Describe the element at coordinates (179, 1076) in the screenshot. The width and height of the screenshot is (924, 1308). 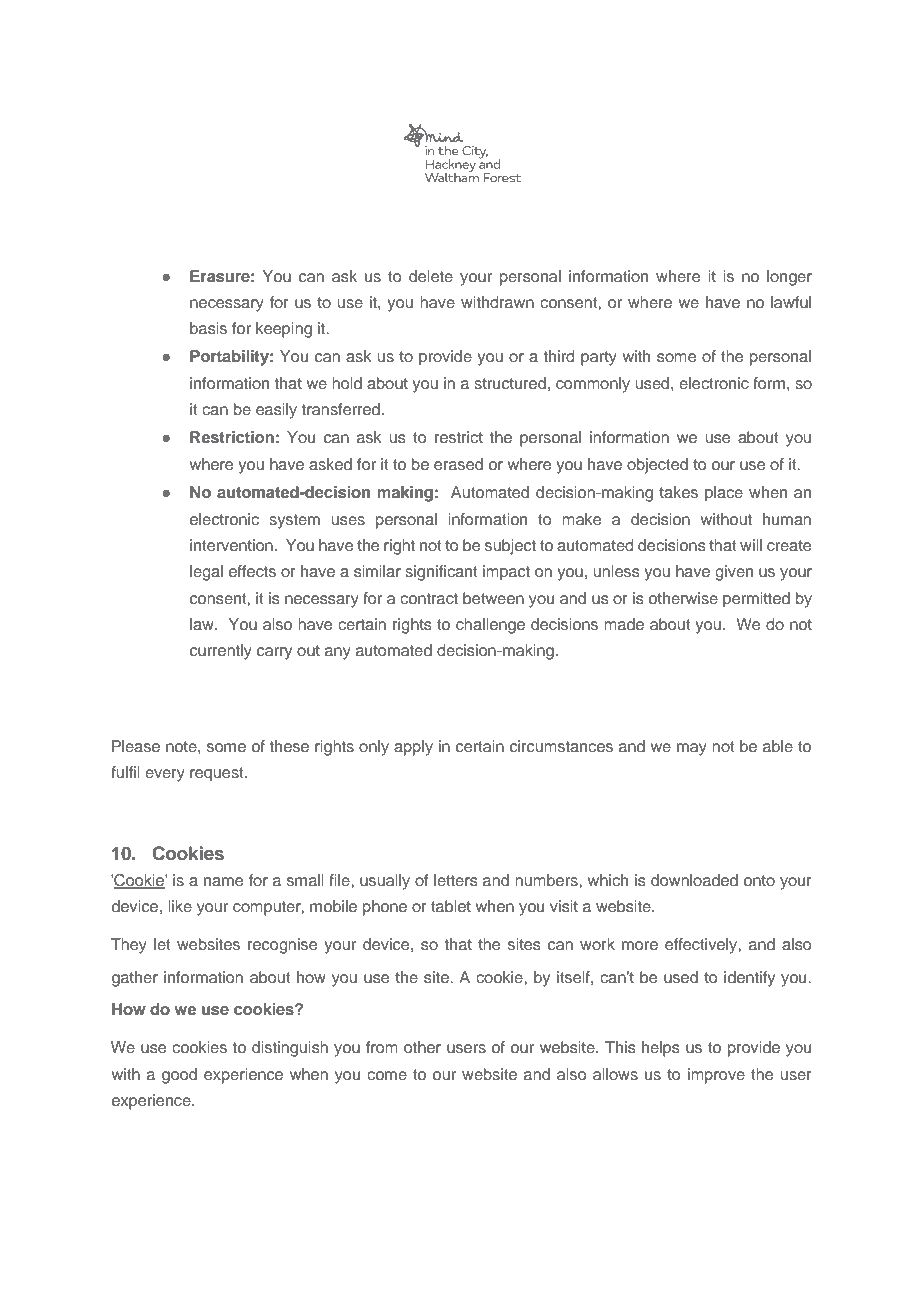
I see `good` at that location.
